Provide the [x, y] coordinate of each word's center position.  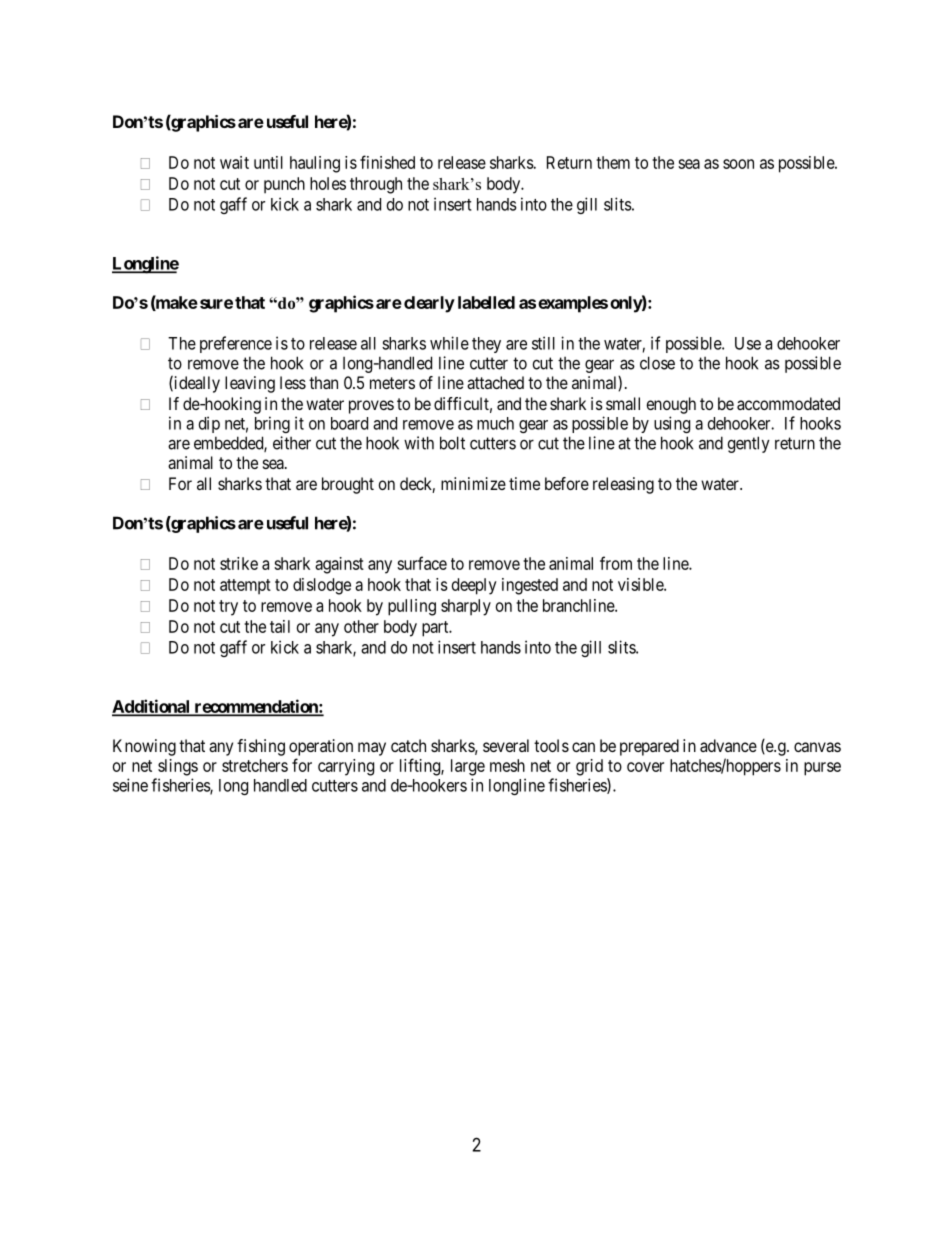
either [292, 443]
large [468, 767]
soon [738, 164]
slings [178, 767]
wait [234, 162]
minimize [473, 483]
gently [749, 444]
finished [387, 162]
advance [728, 745]
